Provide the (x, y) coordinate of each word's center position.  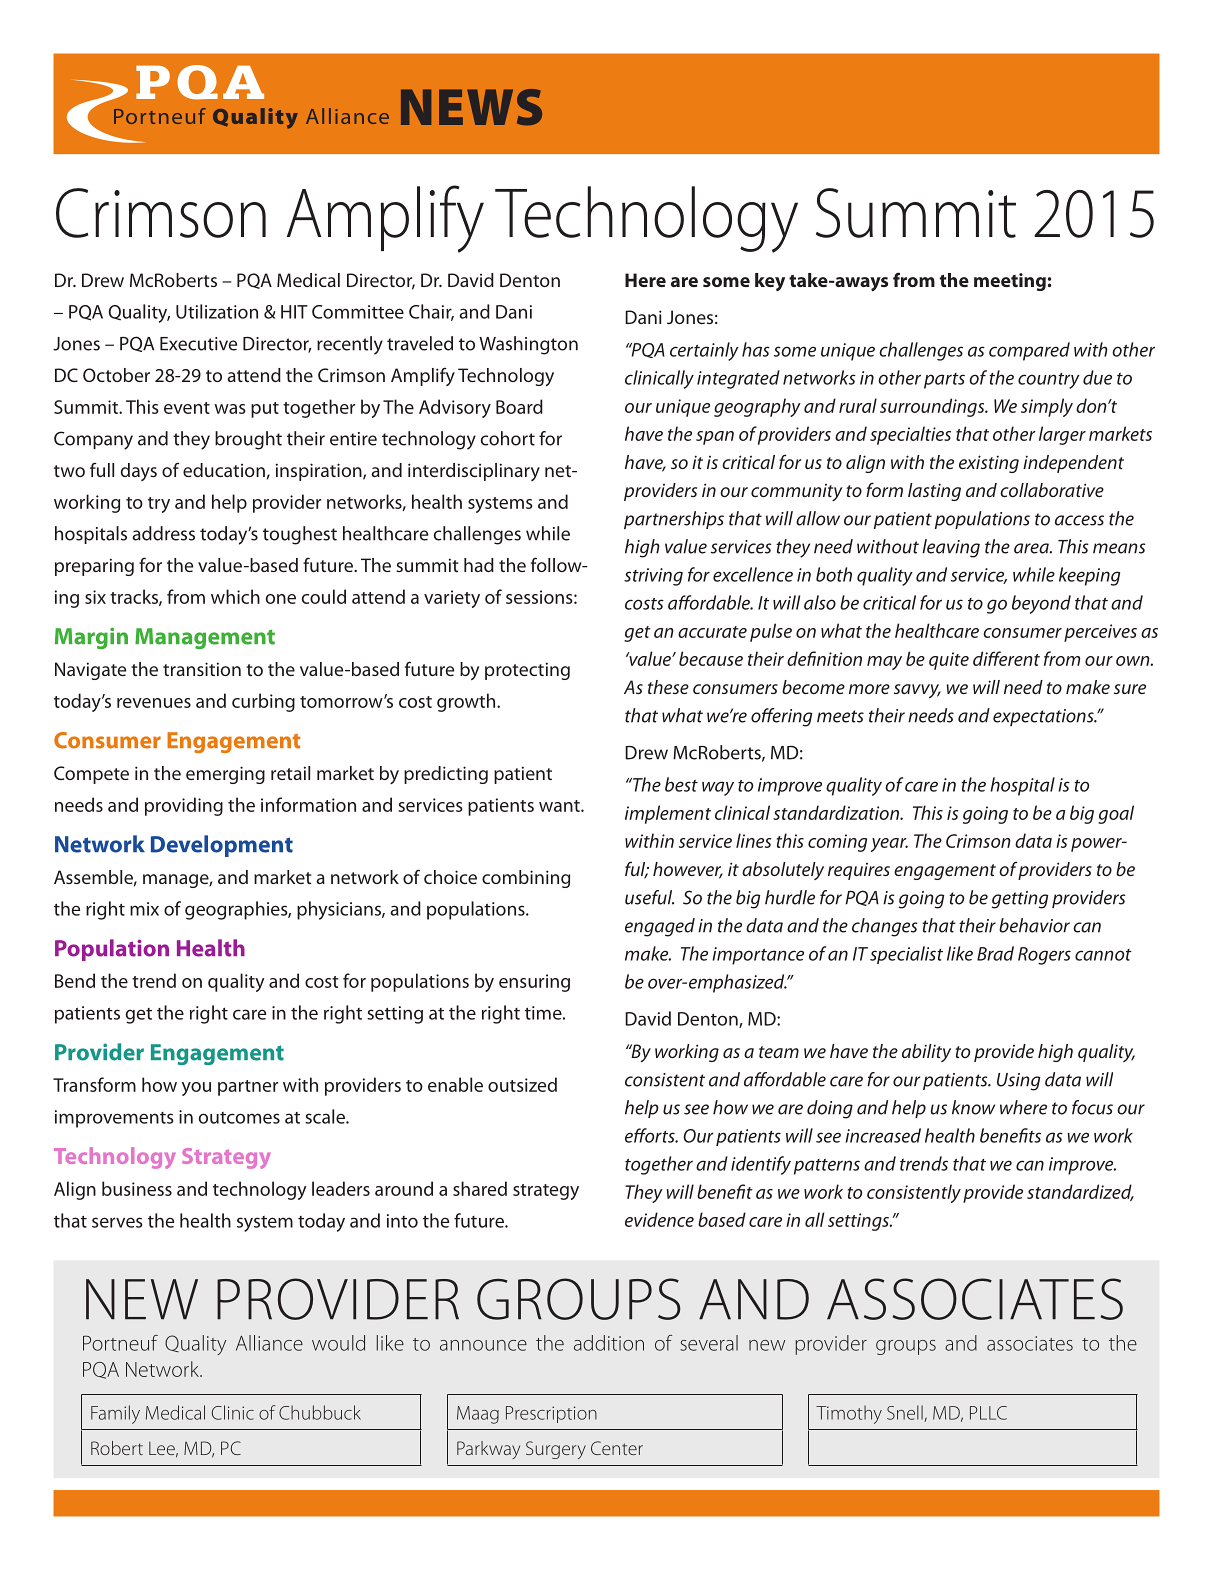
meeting (1010, 282)
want (560, 806)
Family (115, 1414)
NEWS (471, 107)
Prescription (551, 1414)
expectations (1044, 717)
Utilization (217, 311)
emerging (225, 775)
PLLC (988, 1413)
